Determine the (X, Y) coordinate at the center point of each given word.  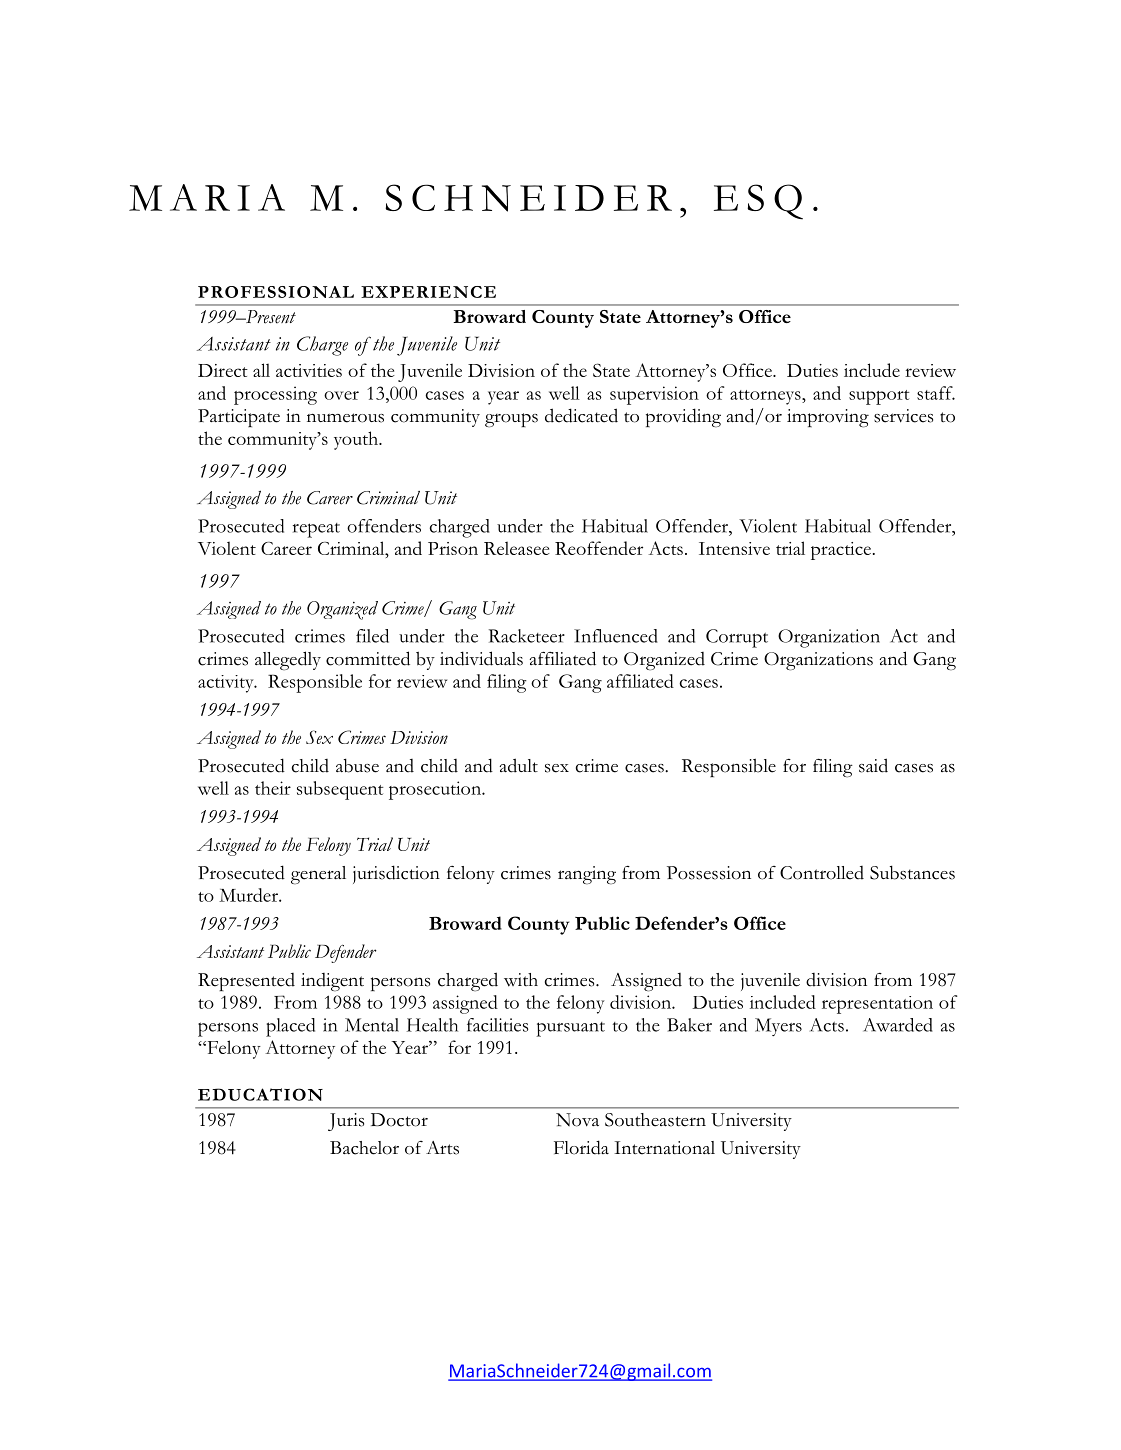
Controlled (822, 873)
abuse (357, 765)
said (873, 765)
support (879, 397)
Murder (249, 895)
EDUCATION (260, 1094)
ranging (587, 875)
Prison (453, 548)
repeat (316, 530)
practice (841, 551)
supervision (654, 395)
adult (519, 765)
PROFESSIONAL (276, 292)
